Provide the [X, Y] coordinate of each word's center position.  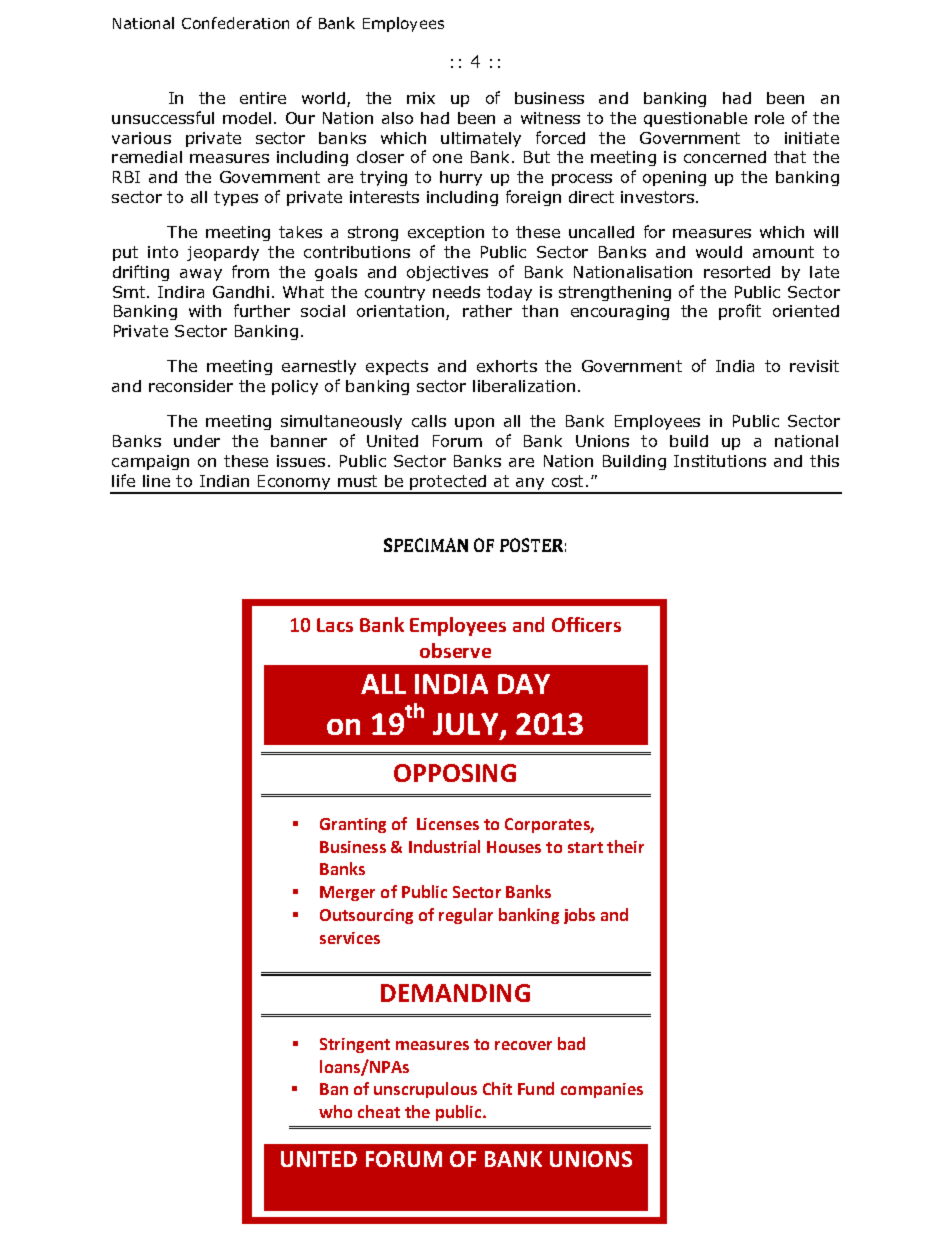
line [156, 481]
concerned [725, 157]
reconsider [191, 386]
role [769, 118]
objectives [447, 273]
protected [449, 484]
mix [421, 98]
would [719, 252]
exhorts [507, 366]
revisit [814, 366]
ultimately [481, 139]
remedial [147, 157]
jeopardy [223, 253]
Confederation [235, 23]
